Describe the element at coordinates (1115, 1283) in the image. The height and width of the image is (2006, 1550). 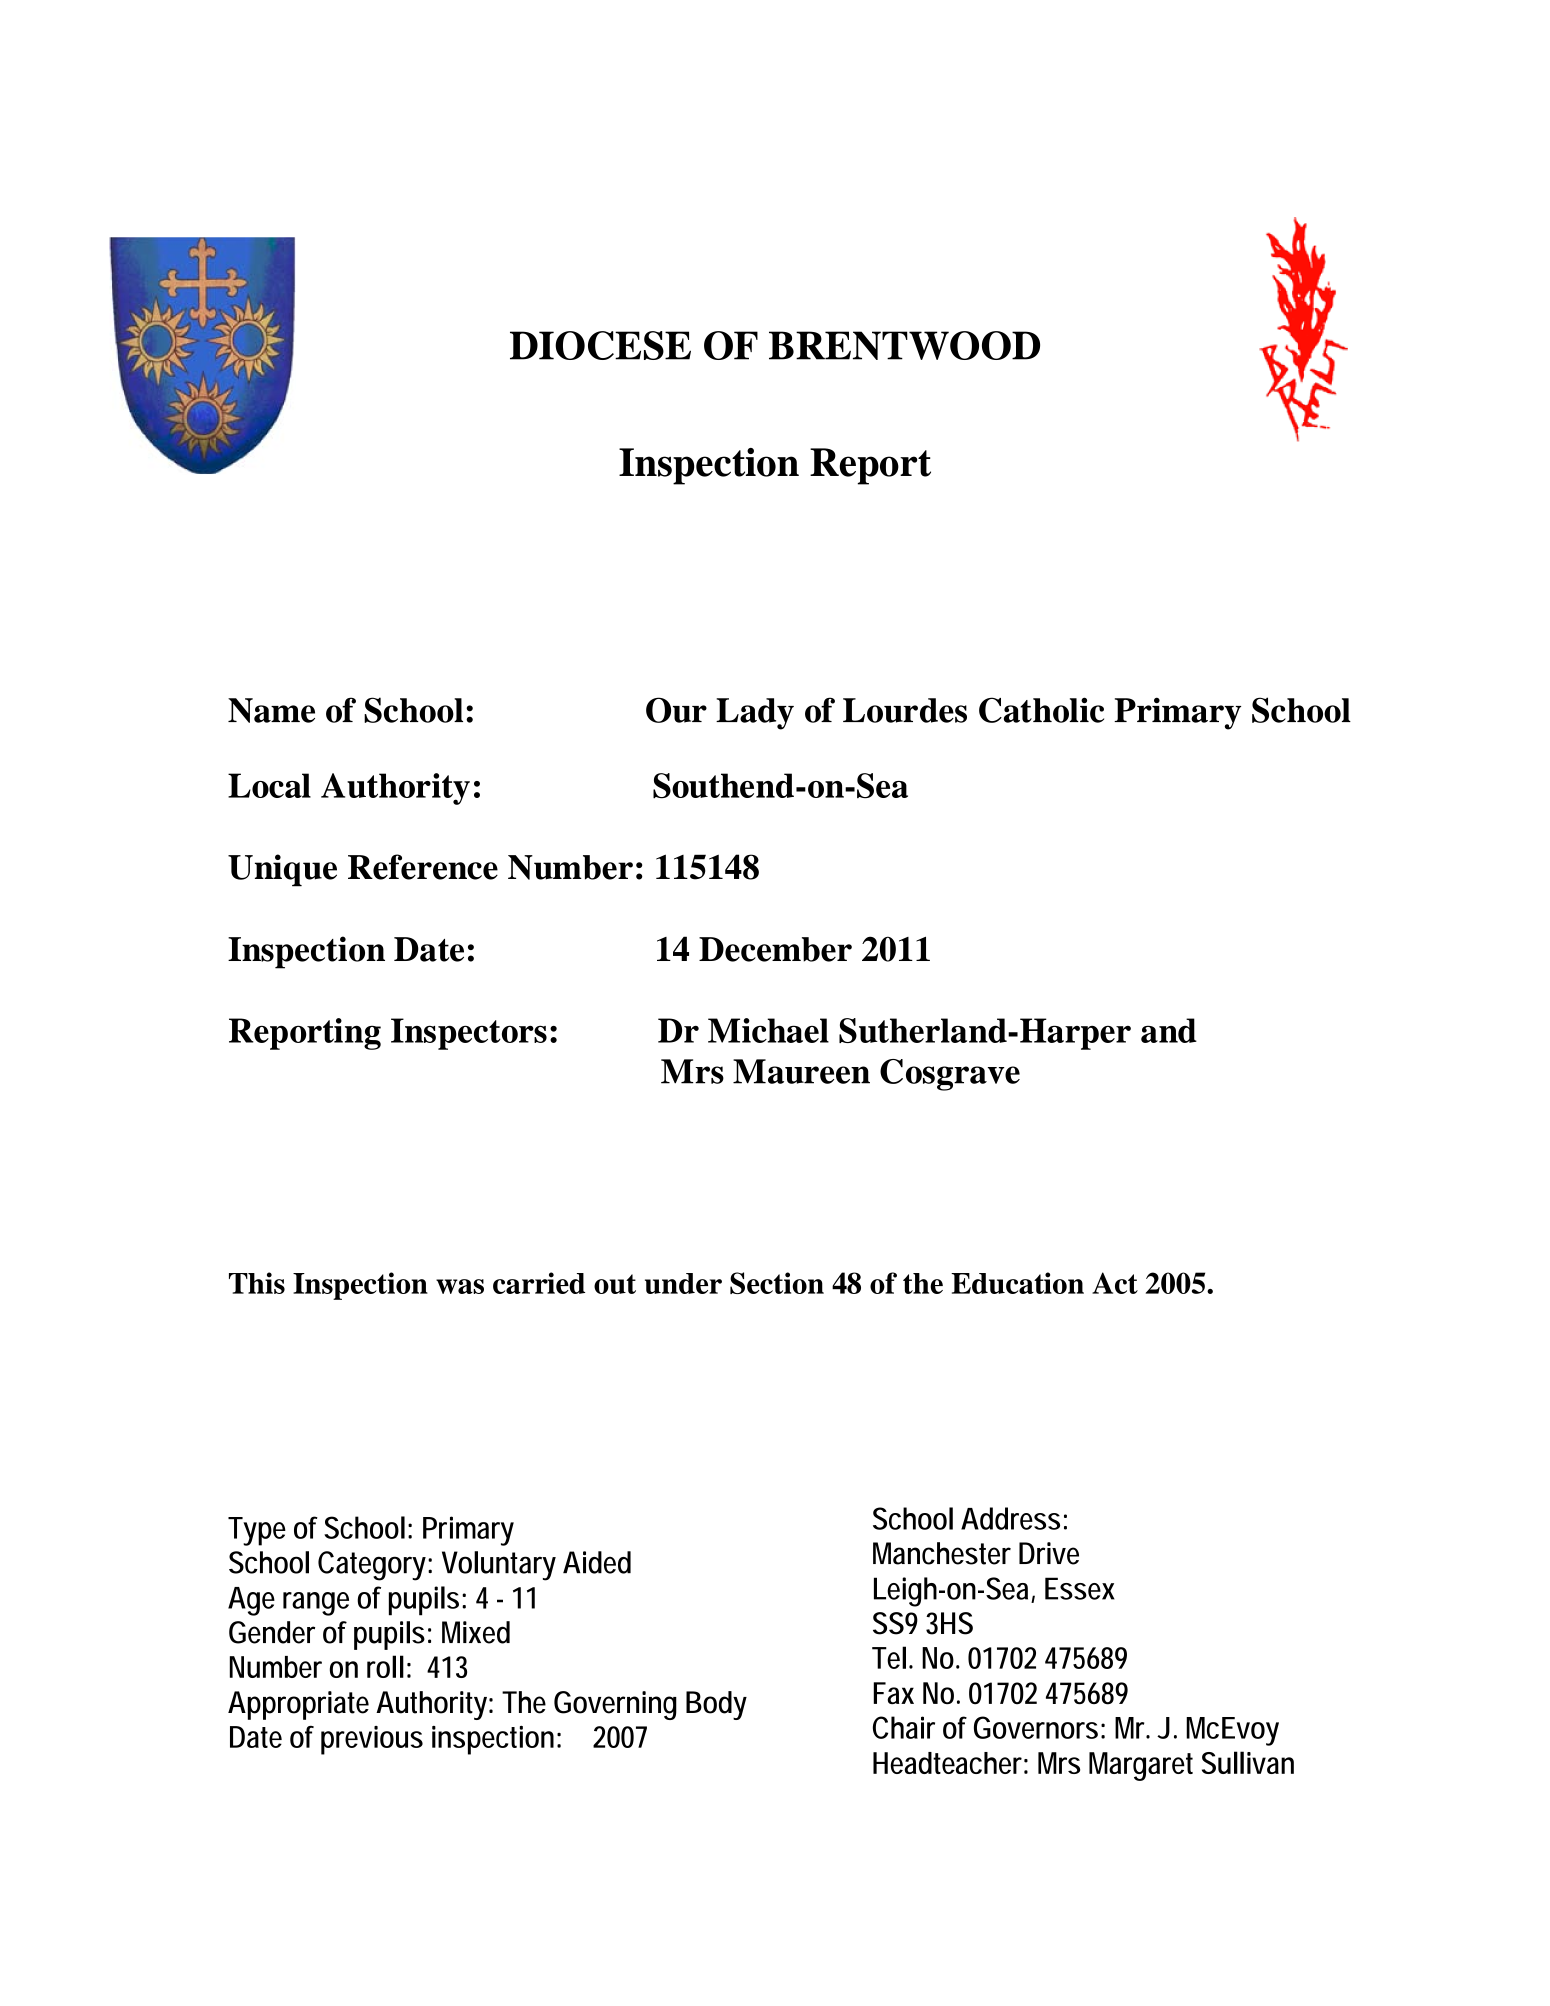
I see `Act` at that location.
